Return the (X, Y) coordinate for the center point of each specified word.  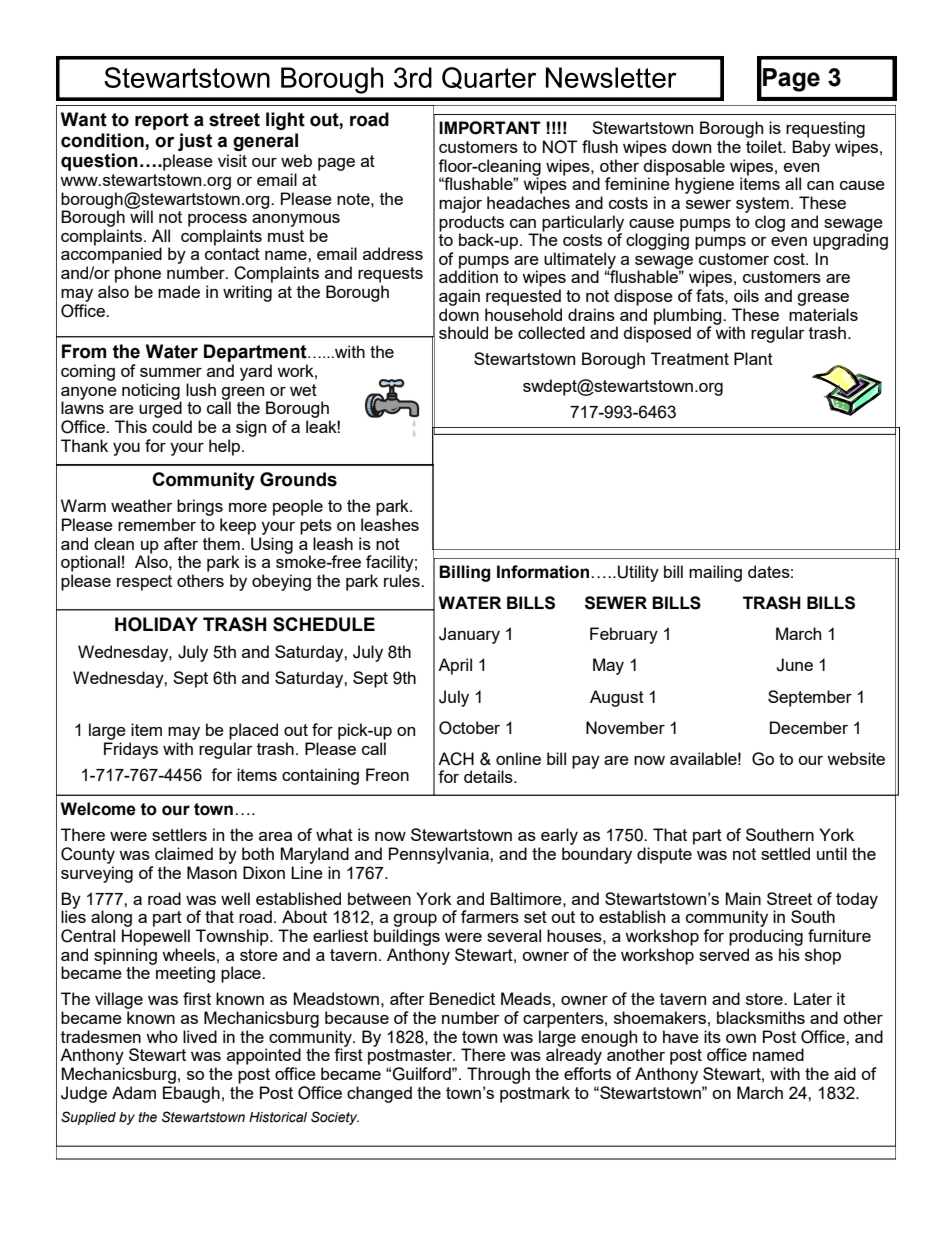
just (195, 142)
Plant (753, 358)
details (489, 776)
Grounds (298, 479)
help (226, 447)
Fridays (131, 750)
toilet (765, 146)
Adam (134, 1092)
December (809, 727)
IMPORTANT (490, 128)
